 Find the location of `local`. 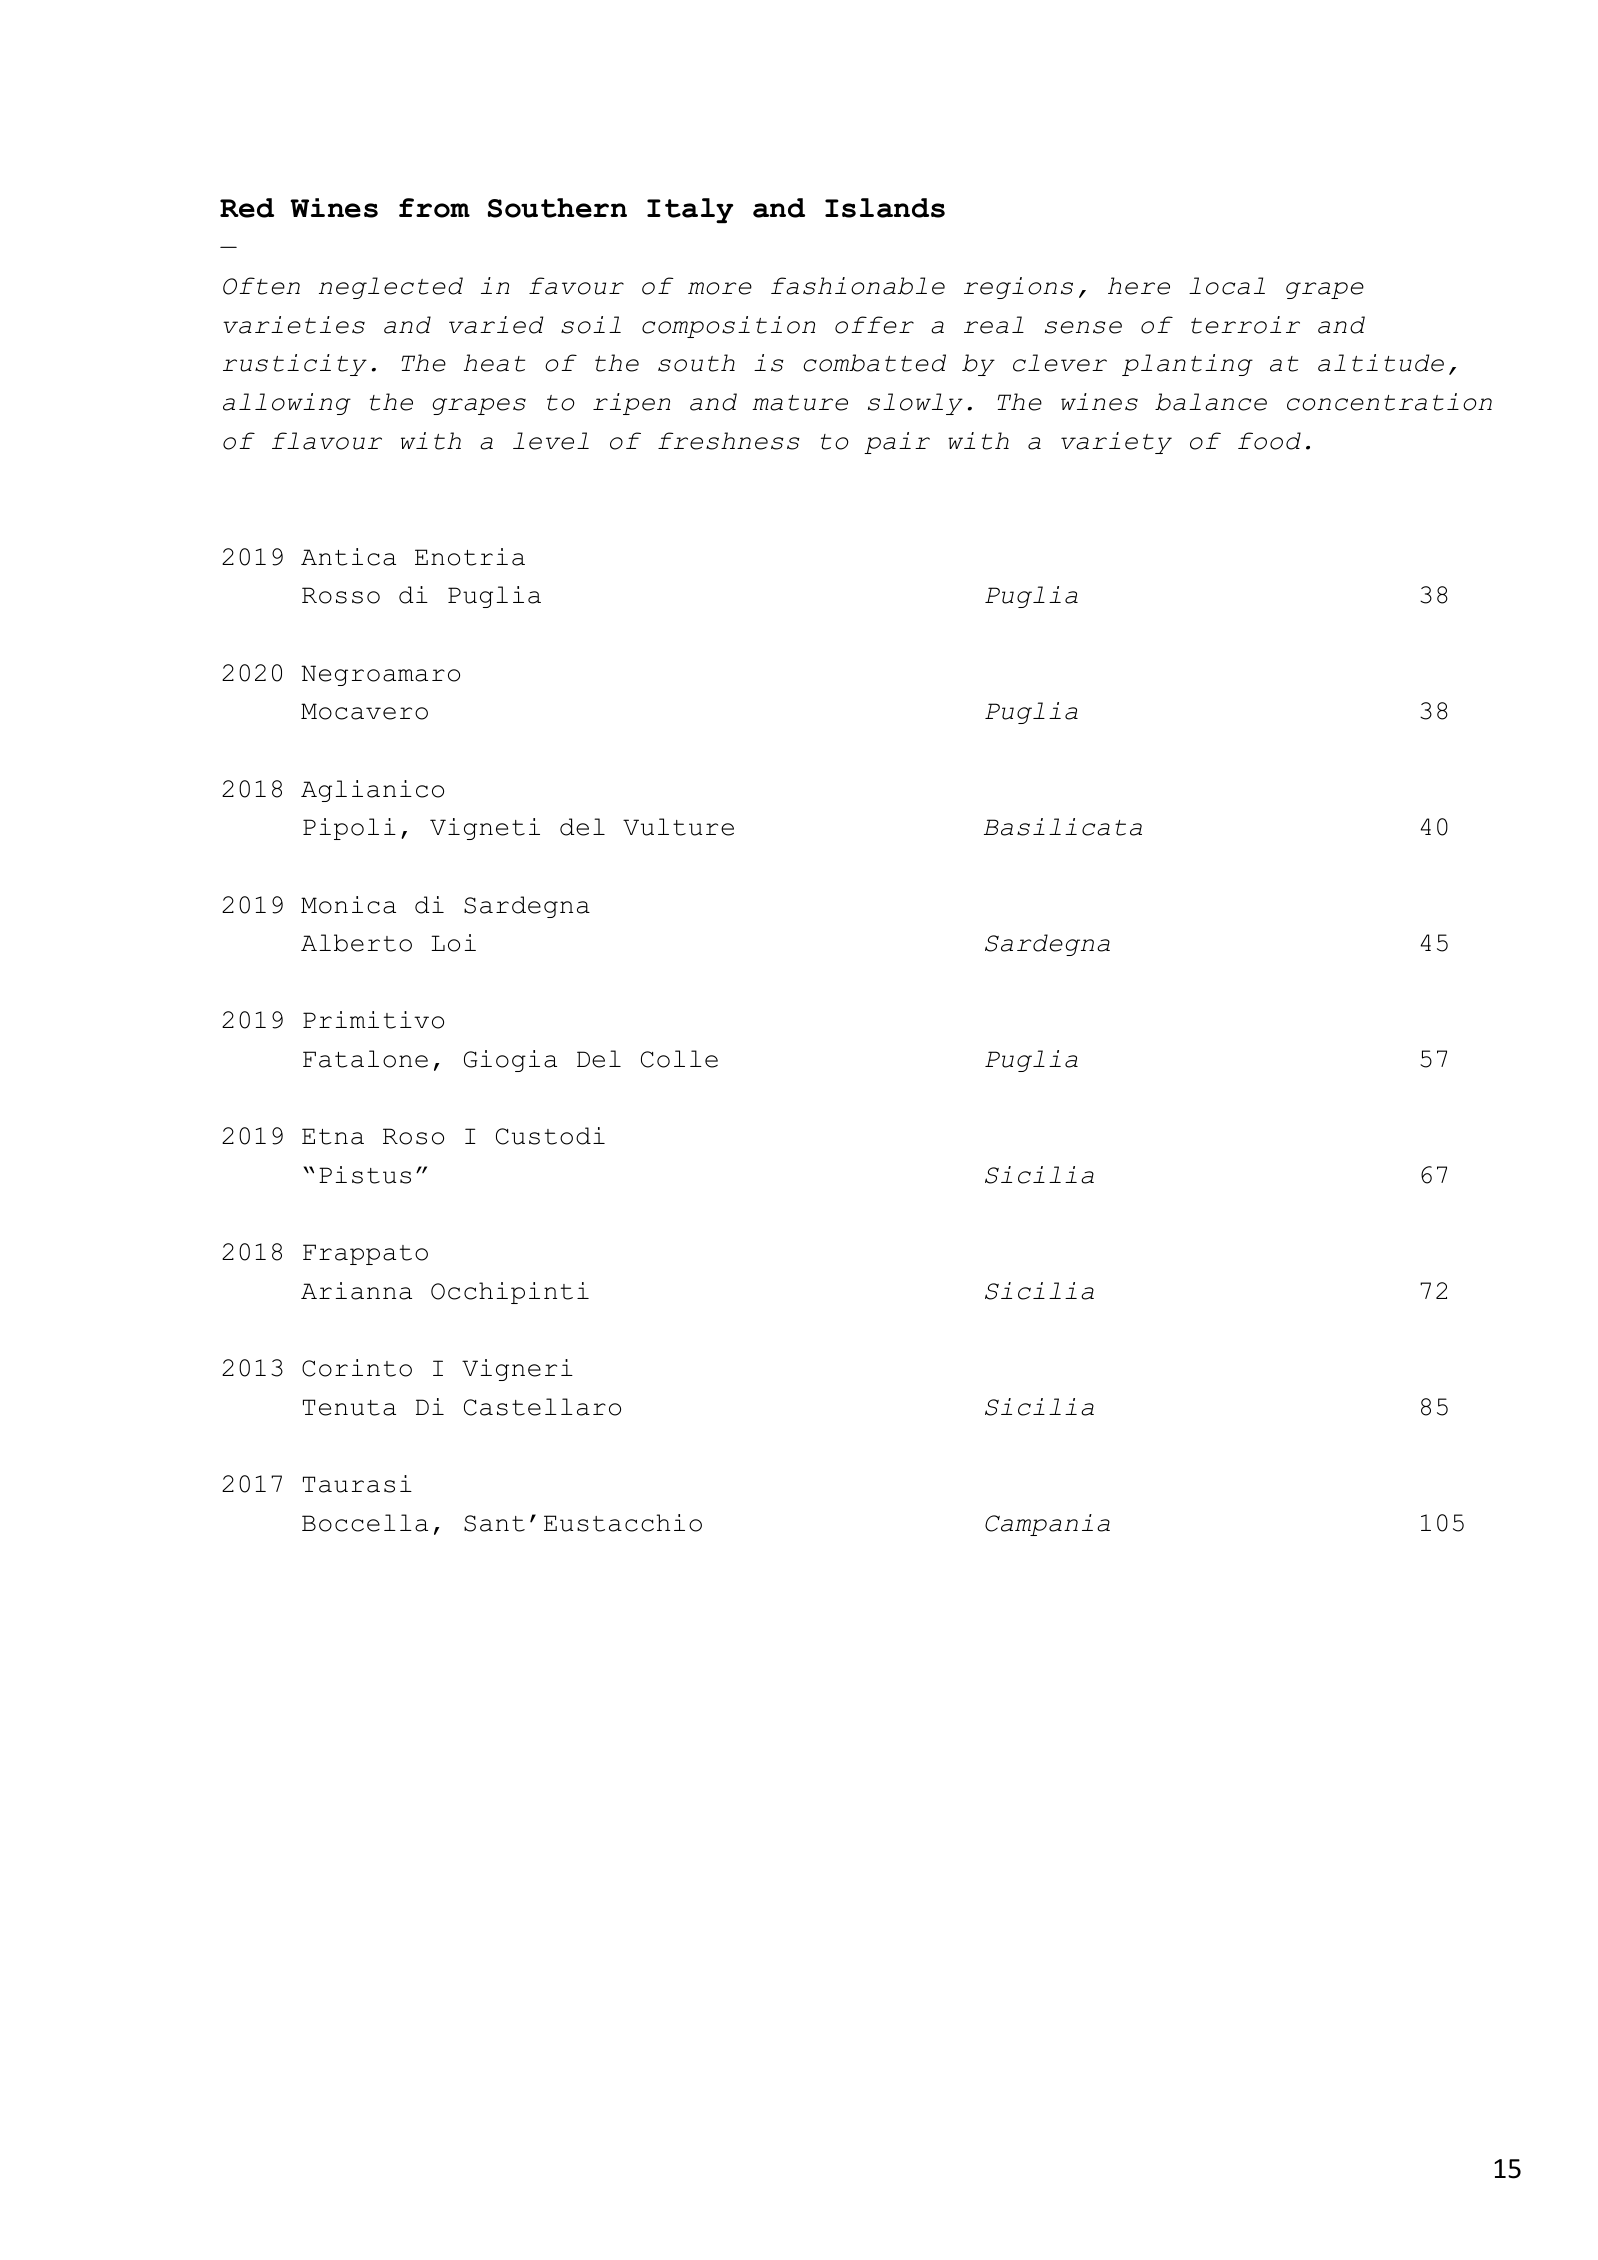

local is located at coordinates (1227, 286).
